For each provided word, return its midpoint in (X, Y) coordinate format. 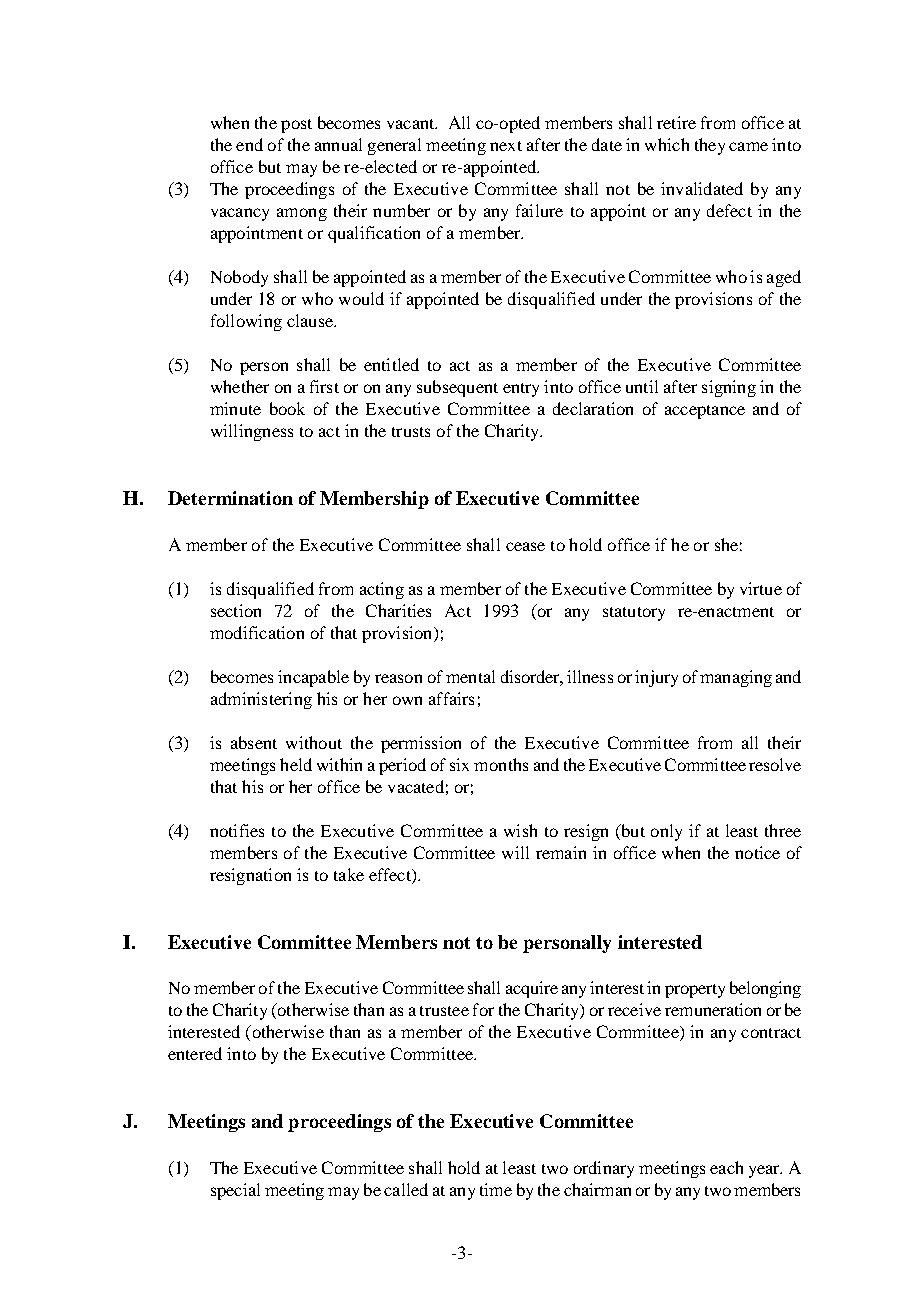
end (249, 144)
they (710, 146)
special (235, 1191)
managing (736, 678)
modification (257, 632)
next (506, 146)
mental (470, 676)
